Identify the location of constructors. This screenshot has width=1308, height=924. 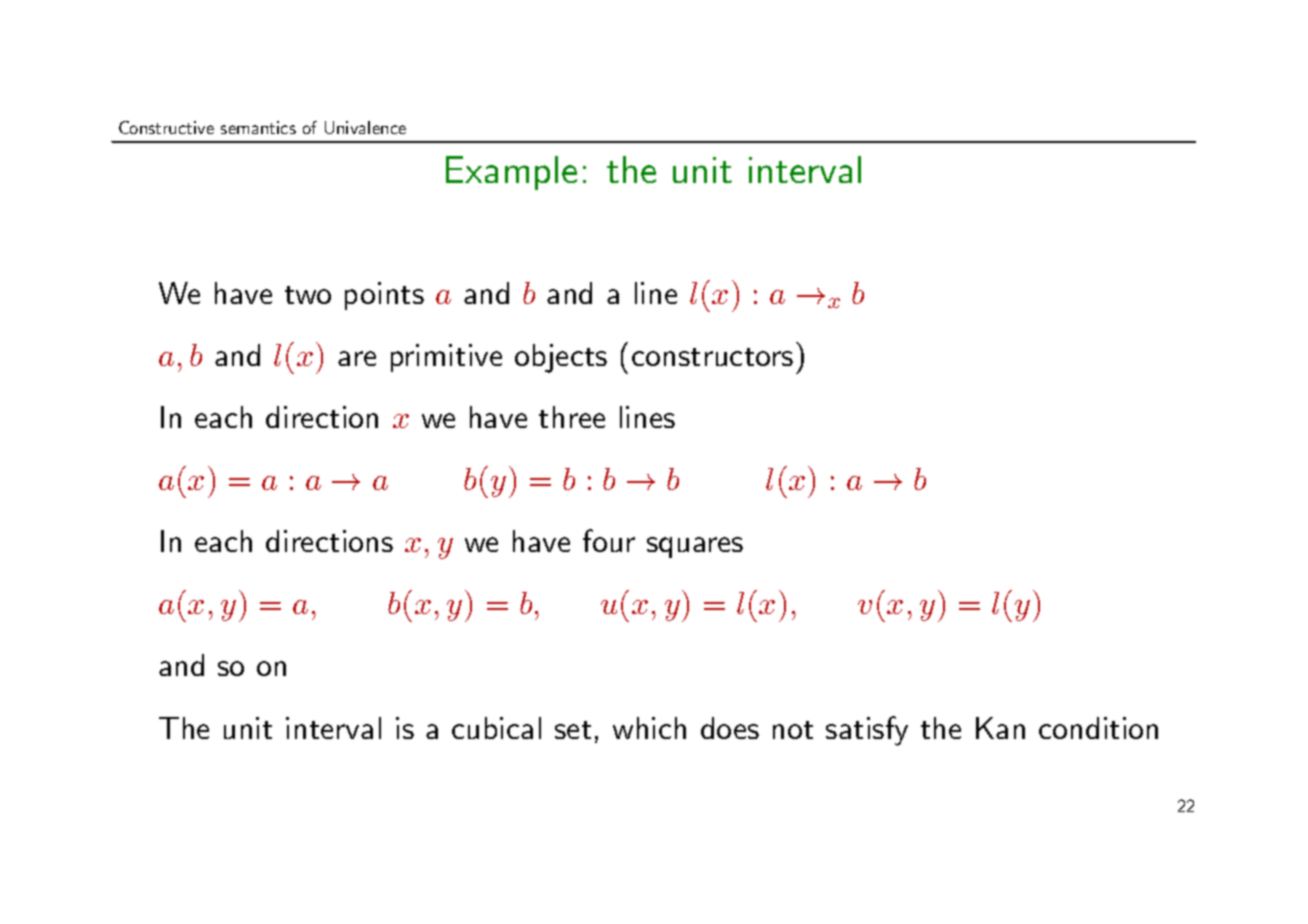
(712, 357).
